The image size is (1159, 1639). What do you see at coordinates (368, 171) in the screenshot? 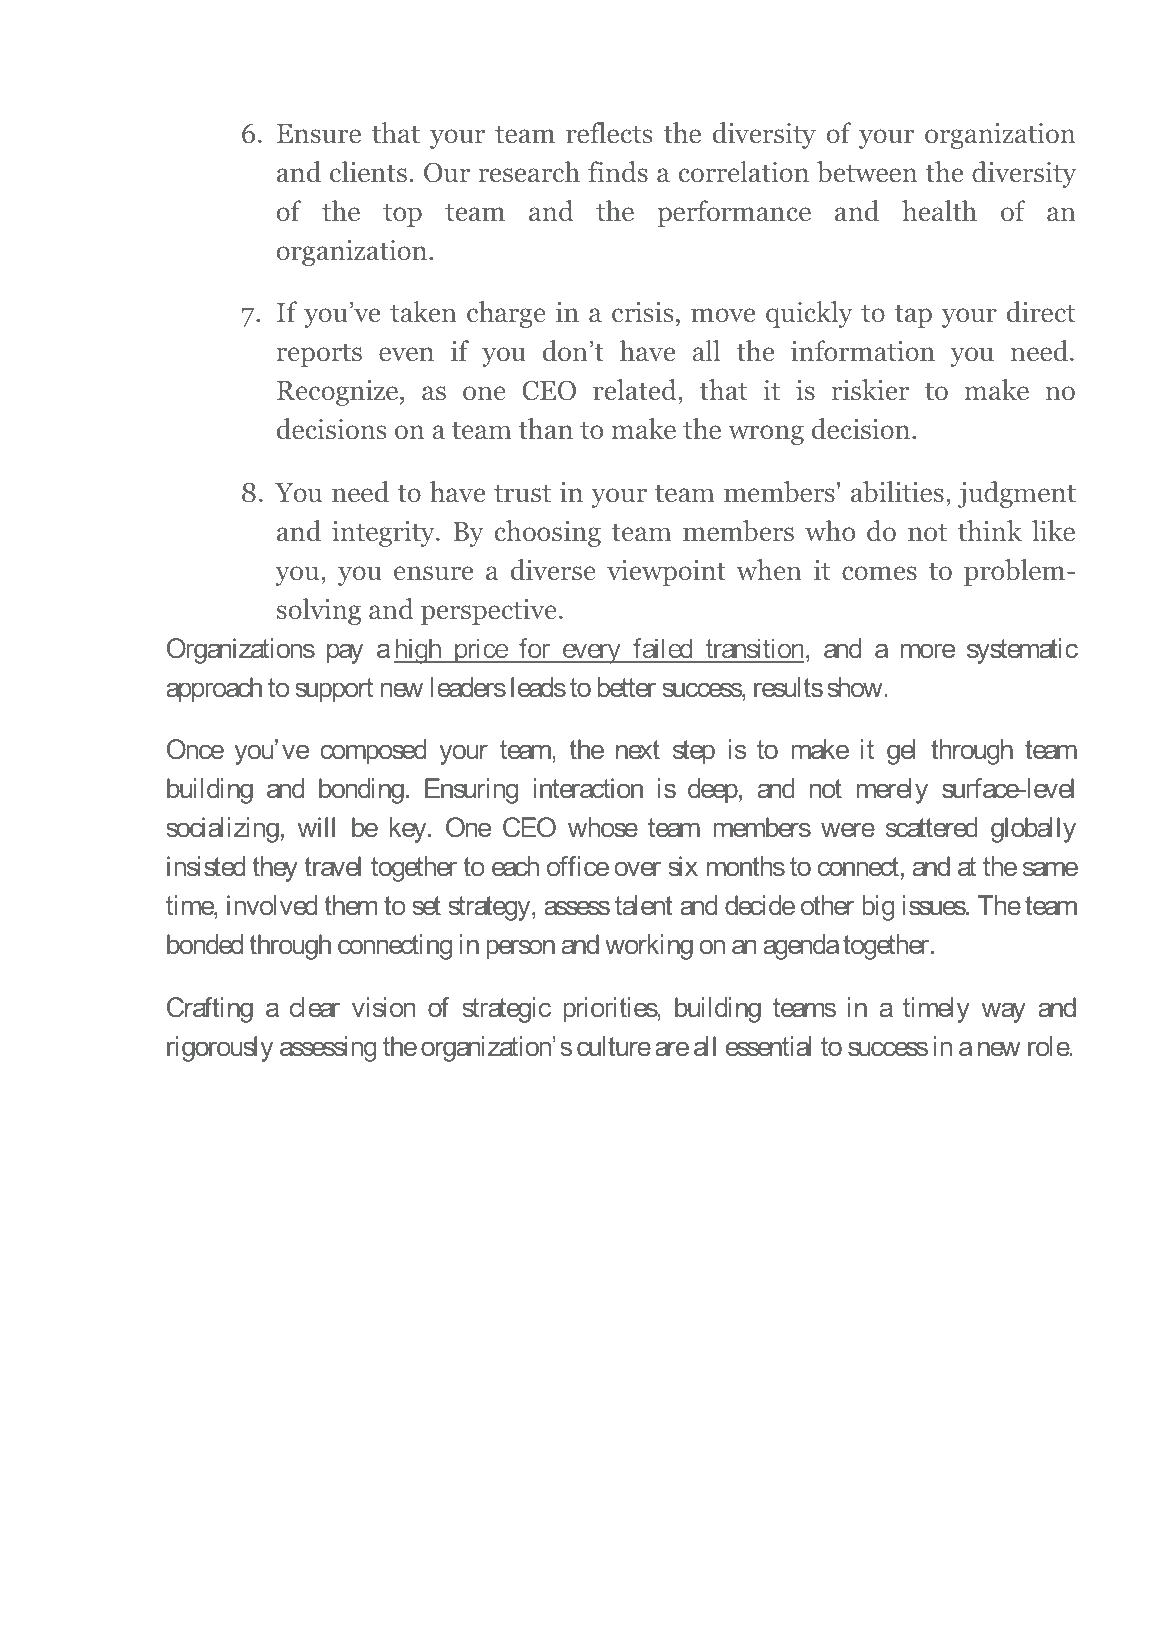
I see `clients` at bounding box center [368, 171].
